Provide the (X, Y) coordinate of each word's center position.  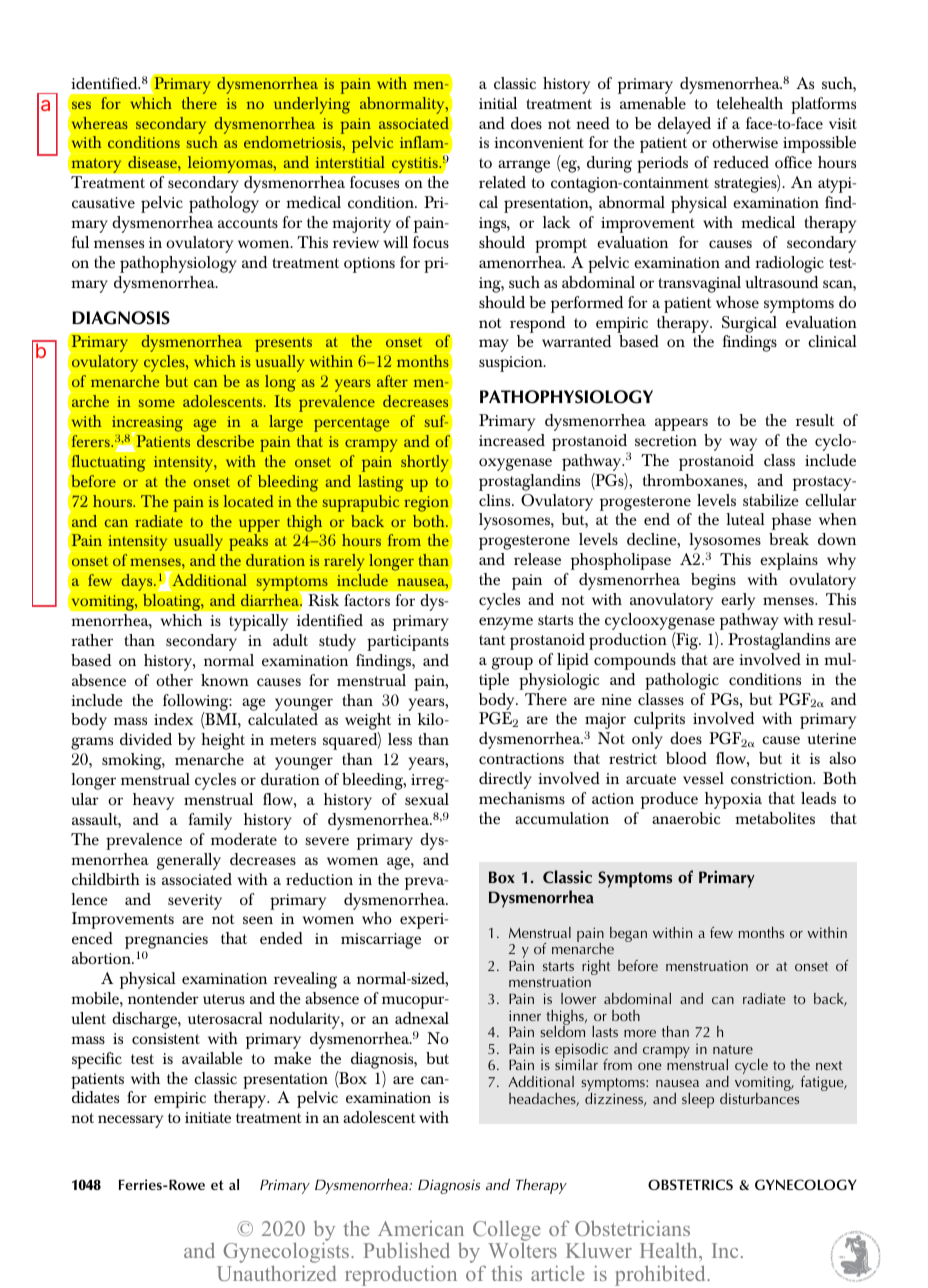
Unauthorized (276, 1273)
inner (525, 1015)
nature (733, 1049)
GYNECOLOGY (806, 1184)
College (506, 1232)
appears (681, 424)
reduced (741, 162)
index (173, 719)
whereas (98, 122)
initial (498, 103)
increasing (147, 425)
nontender (163, 998)
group (512, 663)
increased (512, 440)
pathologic (682, 681)
